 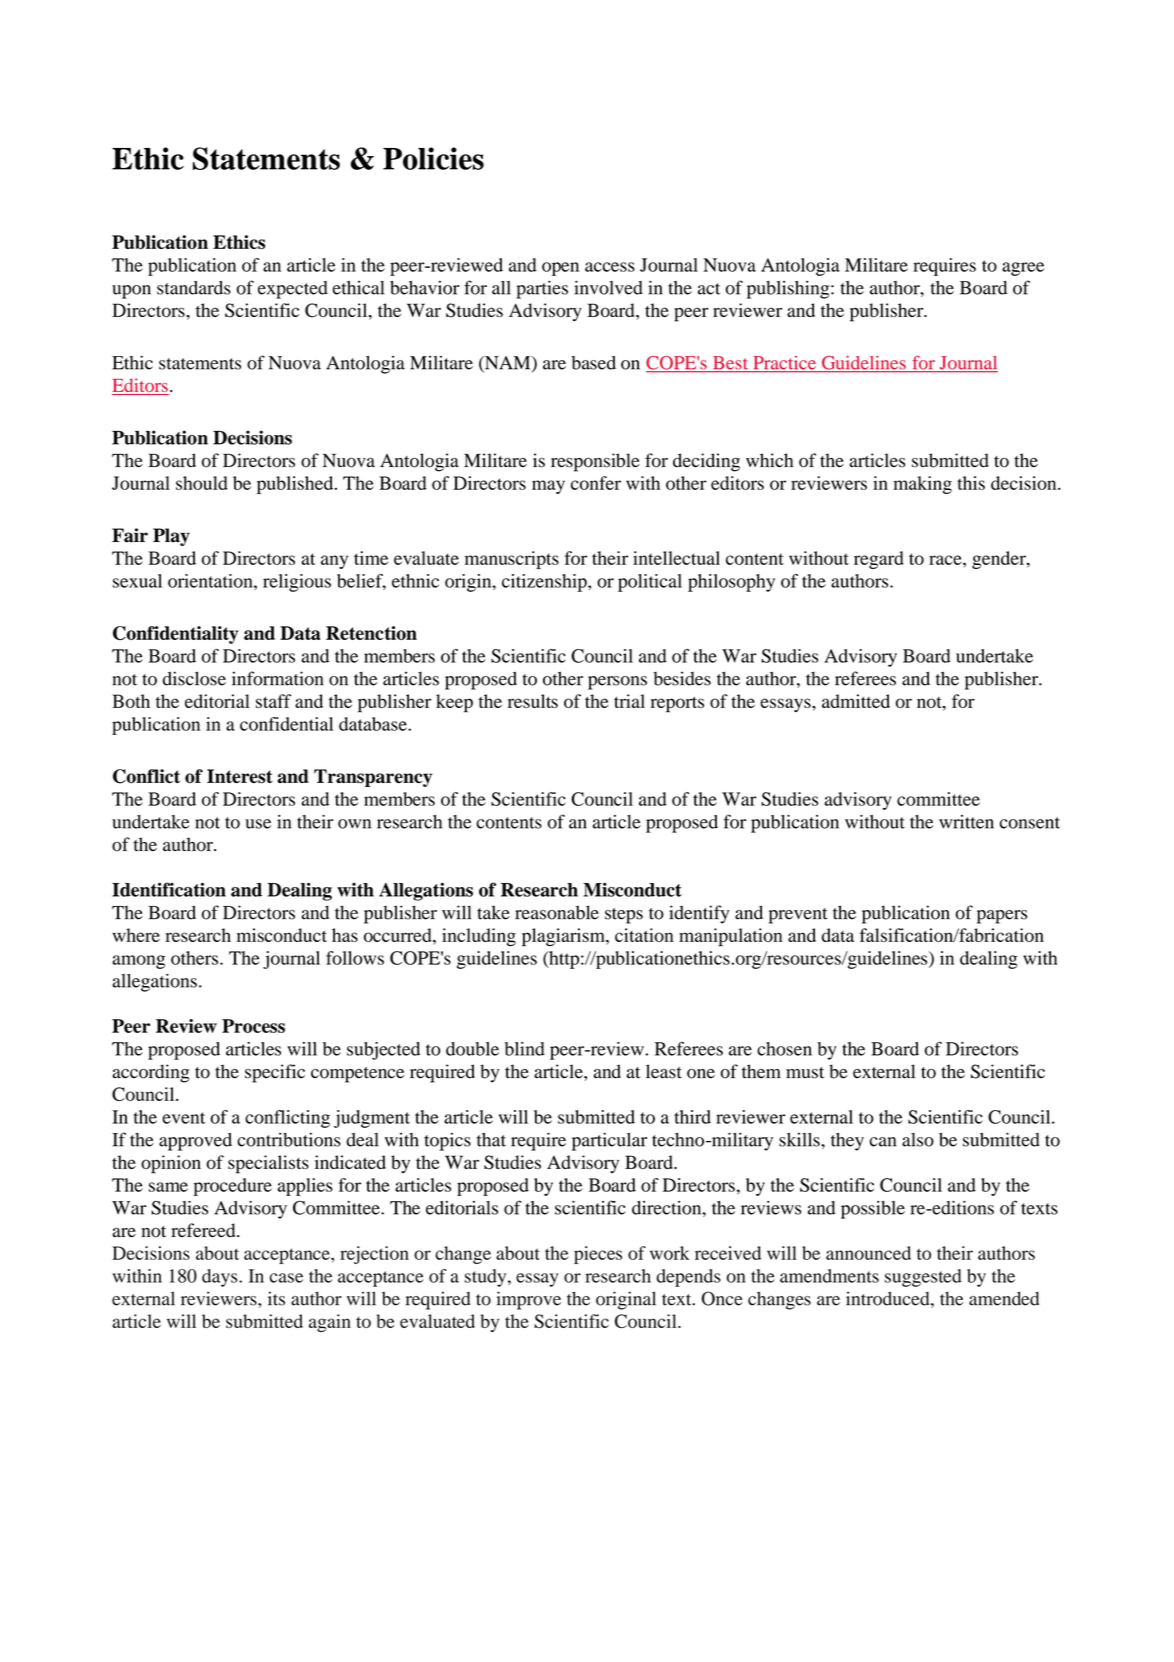 I want to click on should, so click(x=202, y=483).
